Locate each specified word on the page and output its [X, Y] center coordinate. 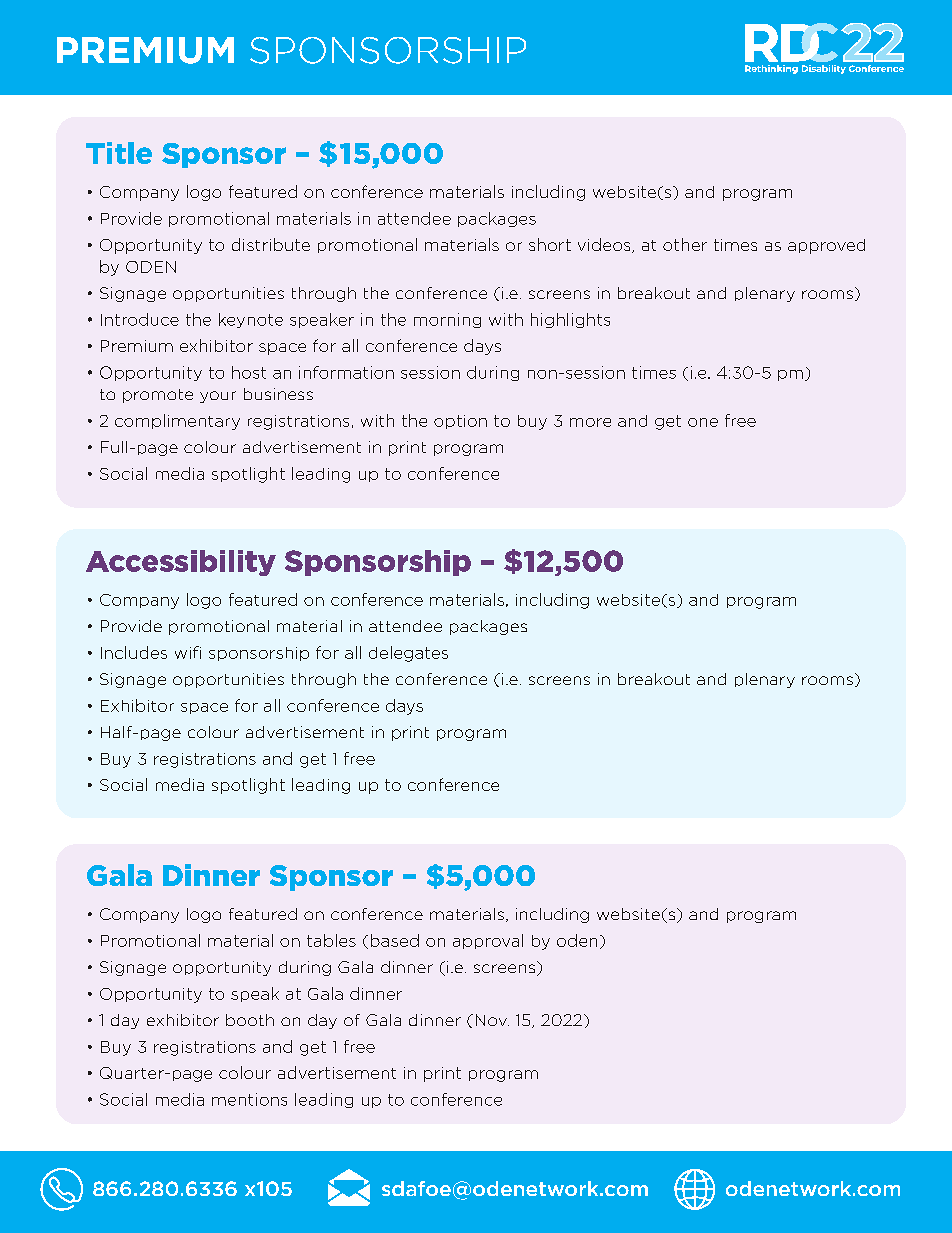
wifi [188, 652]
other [685, 244]
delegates [408, 654]
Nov [492, 1020]
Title [119, 153]
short [550, 244]
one [703, 422]
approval [488, 941]
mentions [249, 1099]
